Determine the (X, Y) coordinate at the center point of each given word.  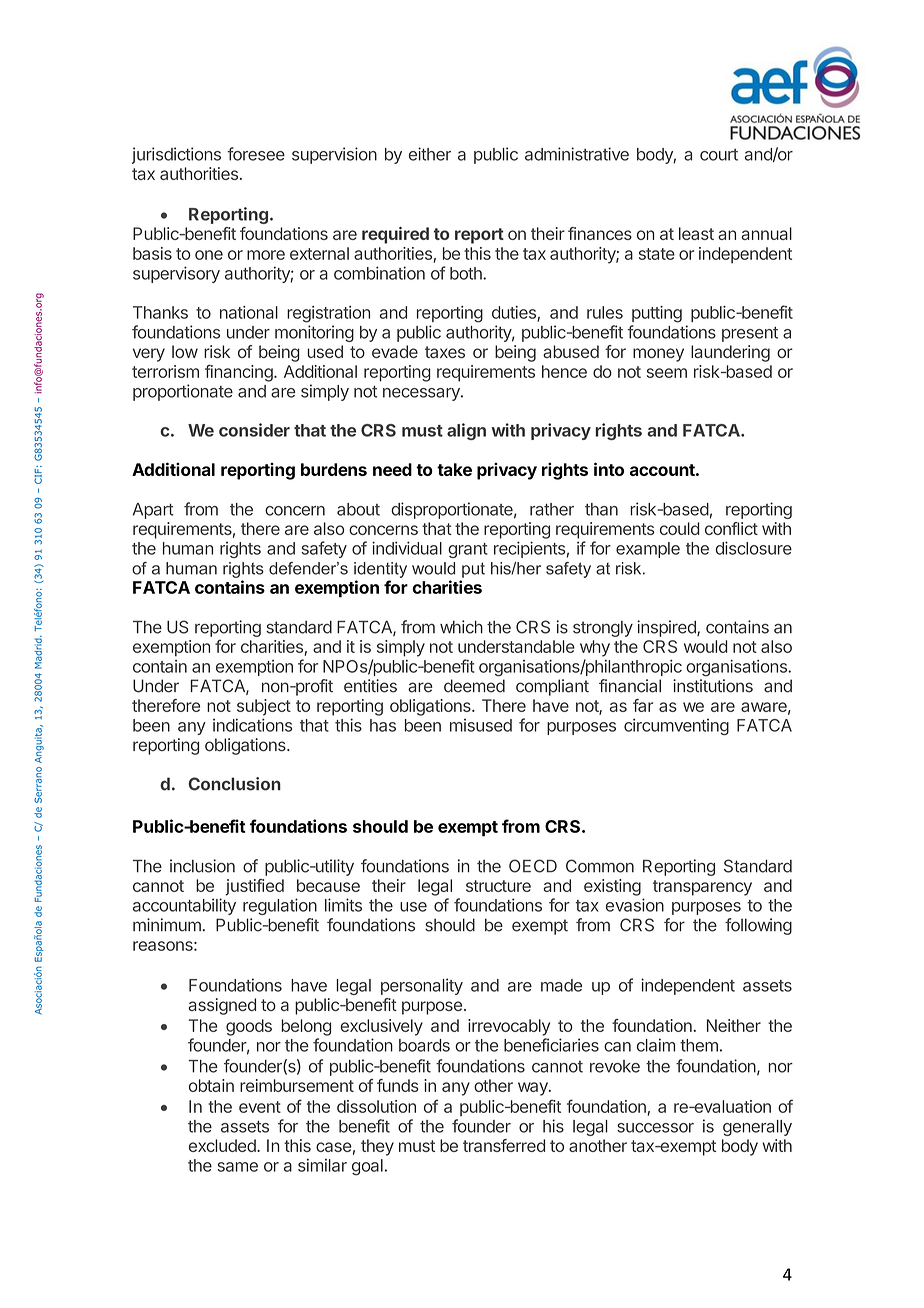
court (719, 155)
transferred (504, 1145)
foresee (256, 154)
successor (655, 1128)
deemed (474, 686)
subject (264, 707)
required (395, 235)
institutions (713, 686)
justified (254, 887)
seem (667, 373)
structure (498, 886)
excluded (223, 1145)
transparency (702, 888)
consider (254, 430)
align (466, 431)
